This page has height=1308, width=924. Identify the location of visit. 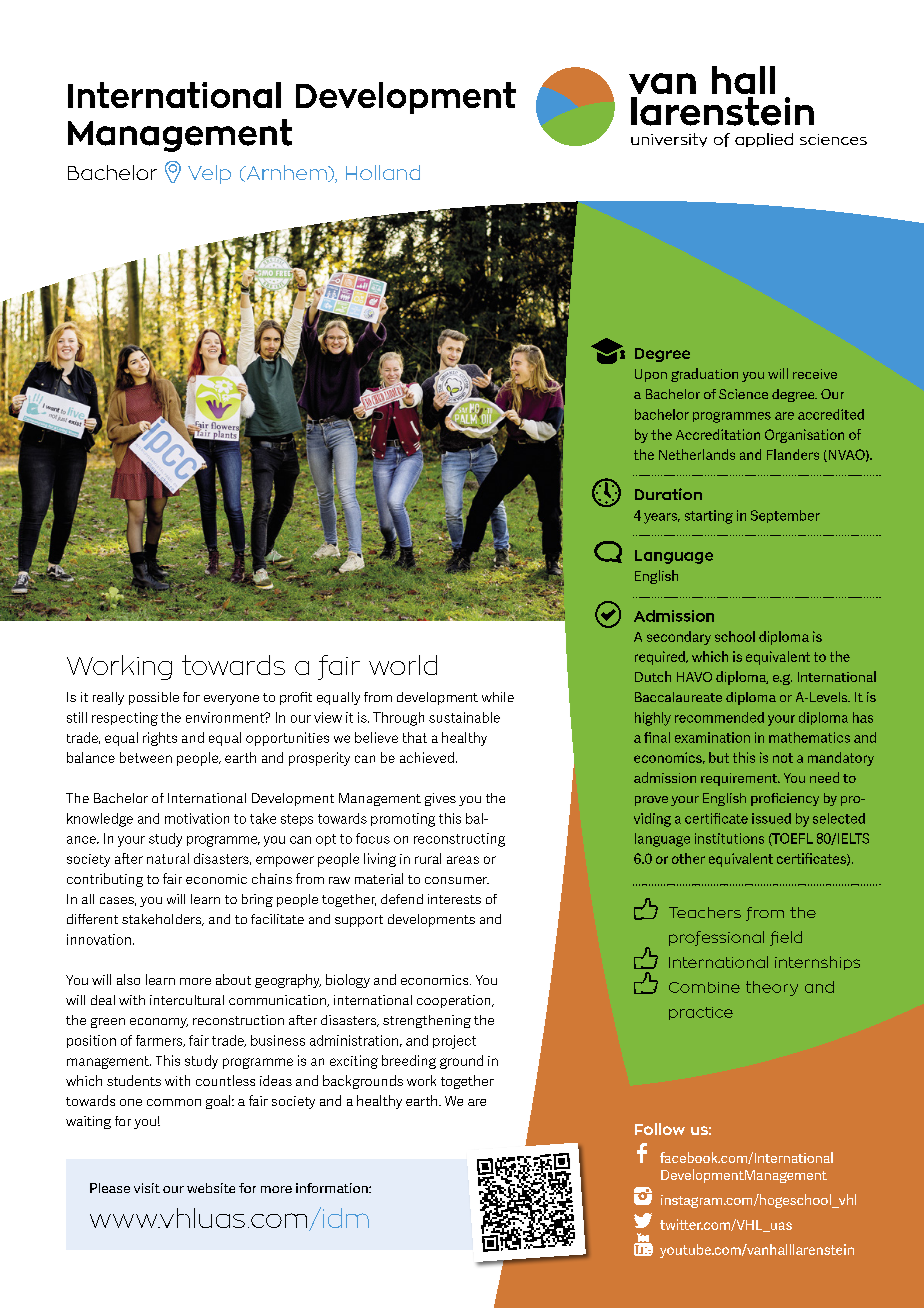
(147, 1188).
